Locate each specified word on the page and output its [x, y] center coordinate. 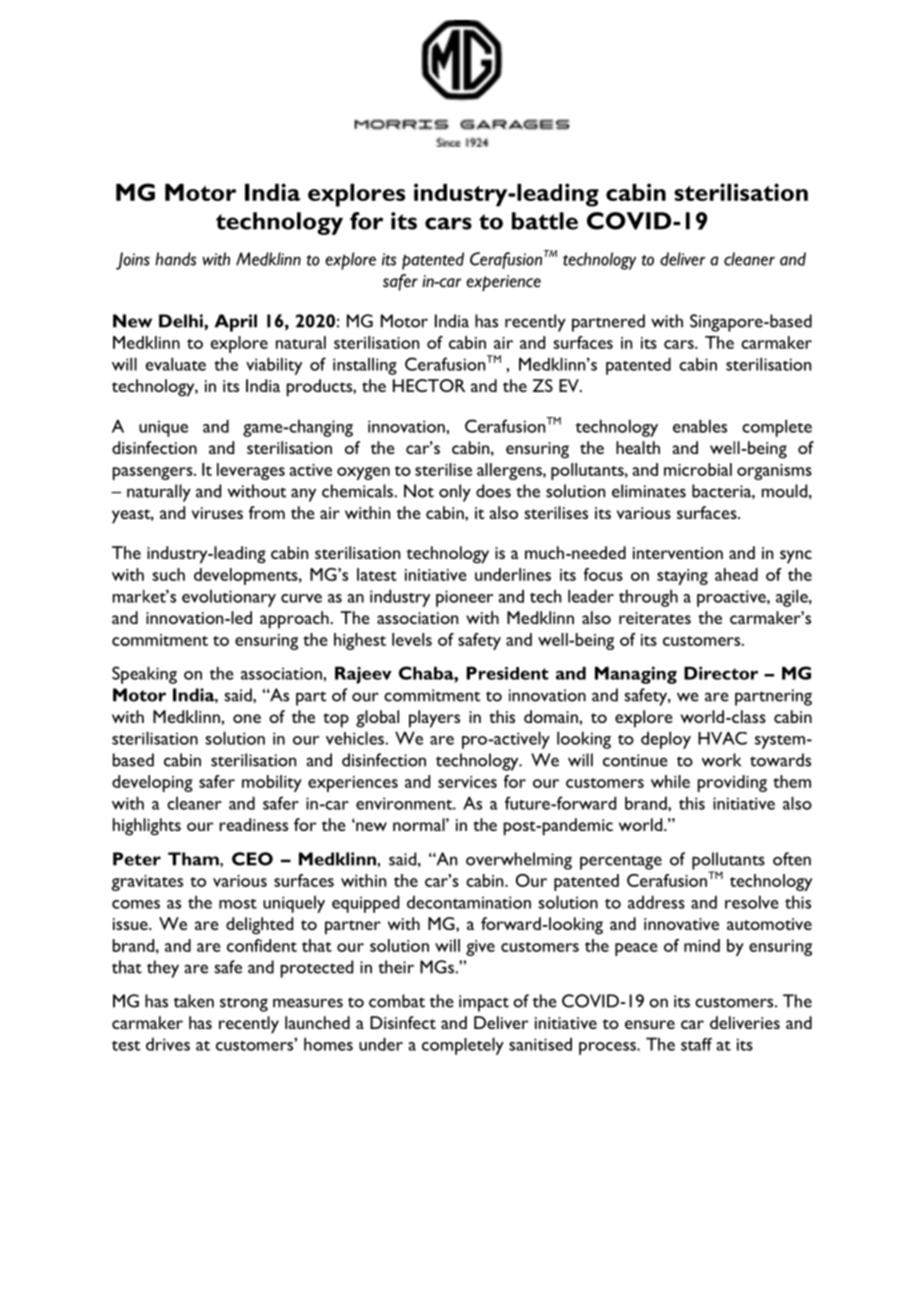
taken [194, 1001]
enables [700, 426]
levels [412, 639]
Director [721, 673]
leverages [251, 471]
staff [696, 1044]
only [455, 493]
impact [484, 1003]
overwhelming [519, 861]
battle [545, 221]
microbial [698, 469]
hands [176, 259]
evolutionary [229, 598]
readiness [253, 824]
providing [732, 783]
